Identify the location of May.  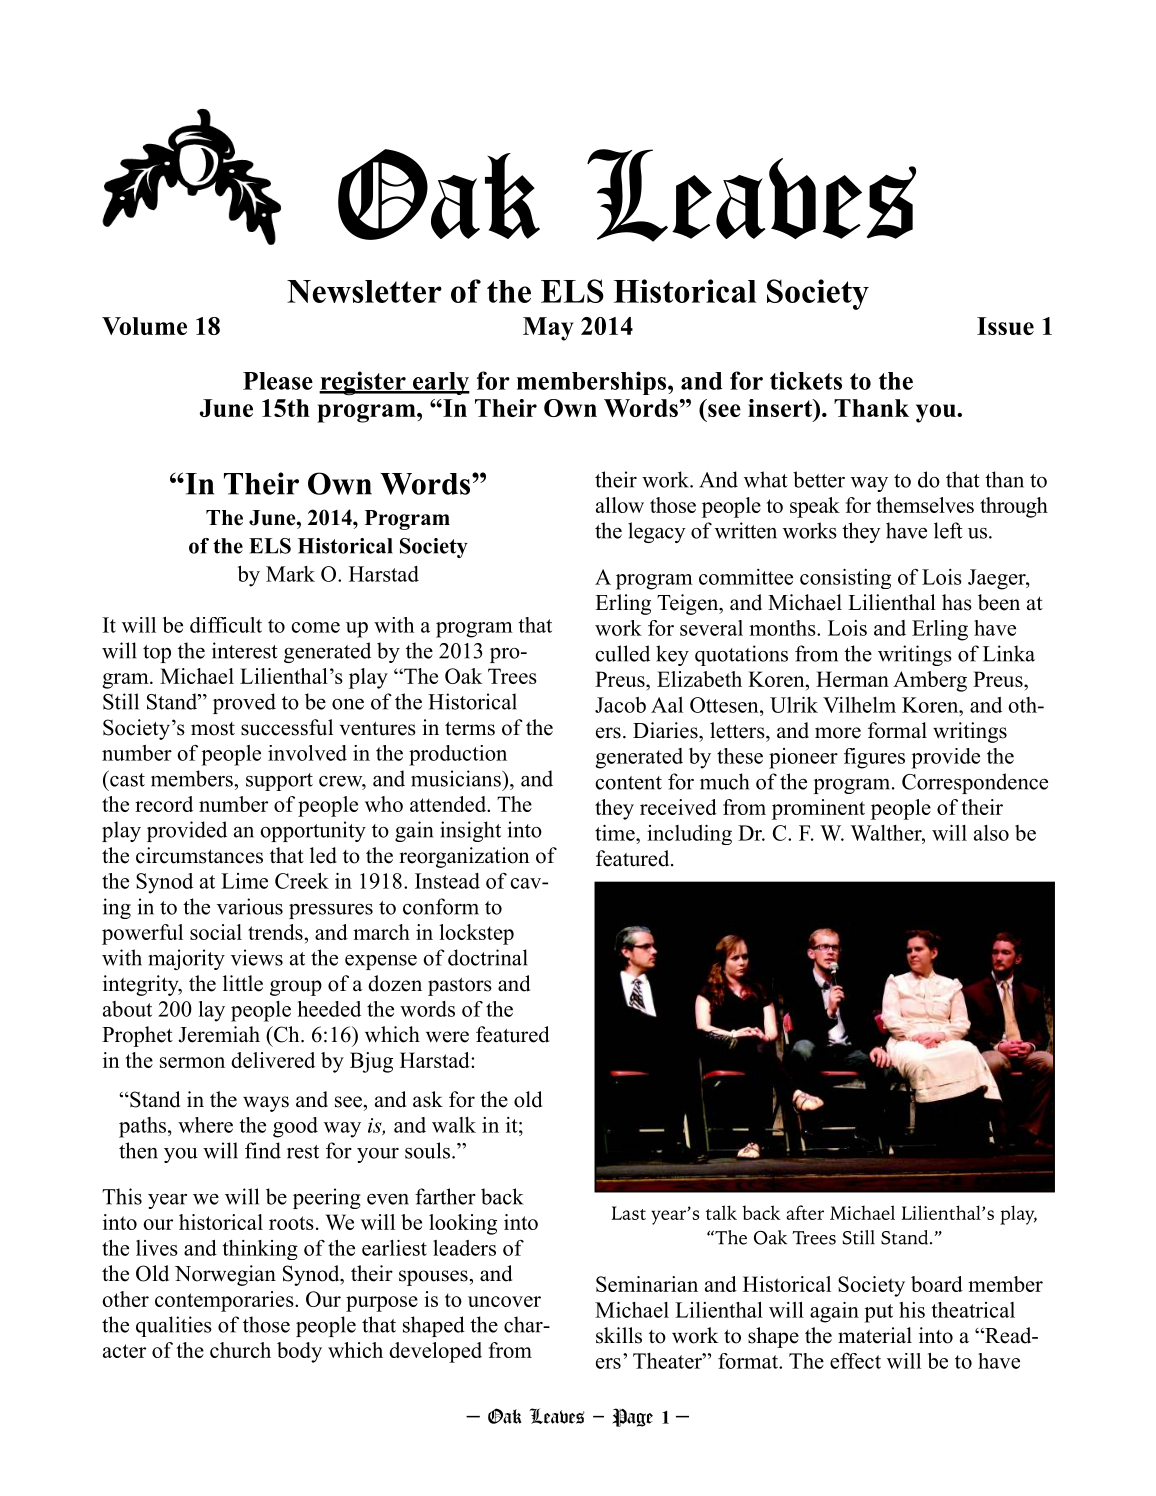
(548, 329).
